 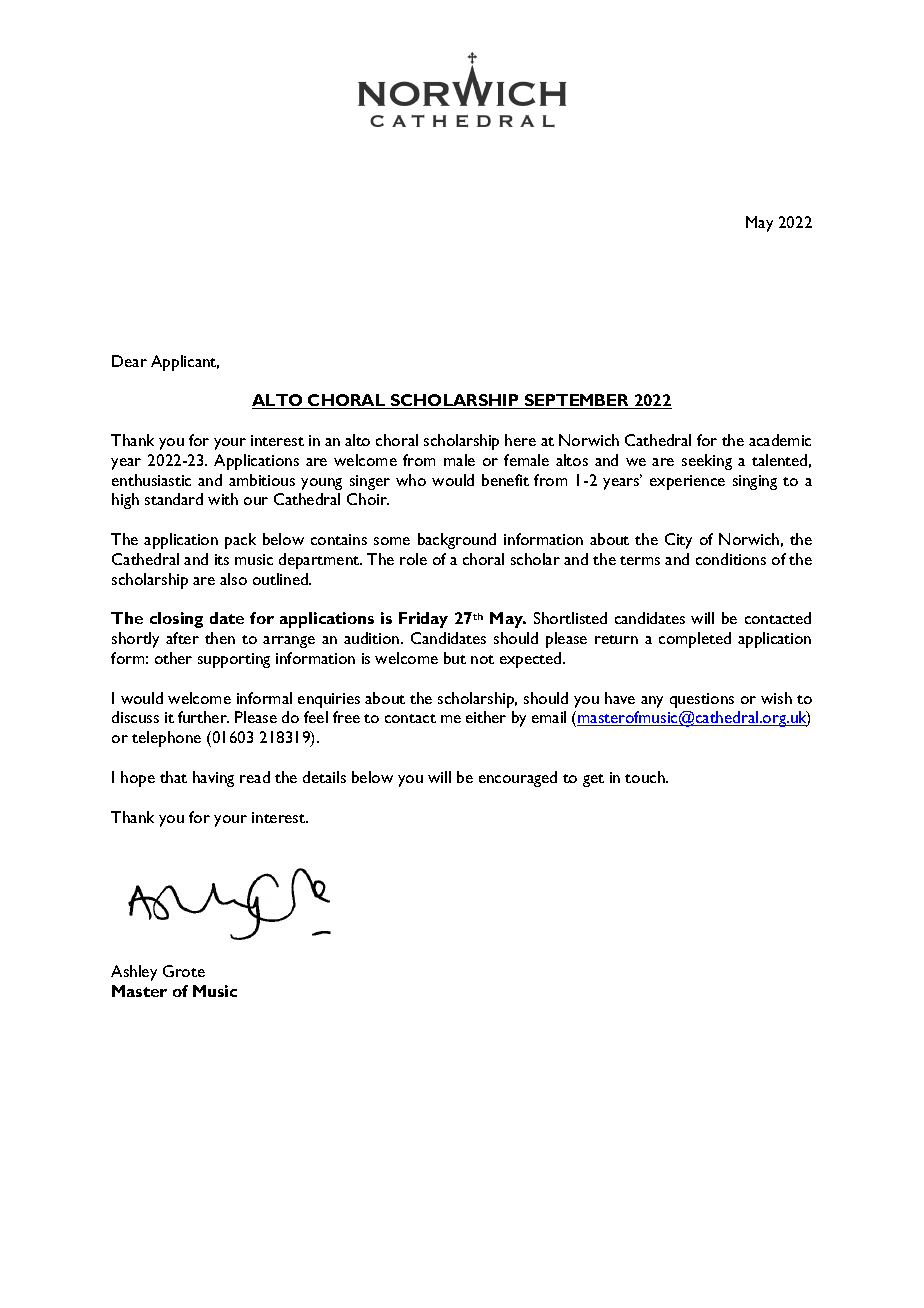 I want to click on completed, so click(x=695, y=640).
